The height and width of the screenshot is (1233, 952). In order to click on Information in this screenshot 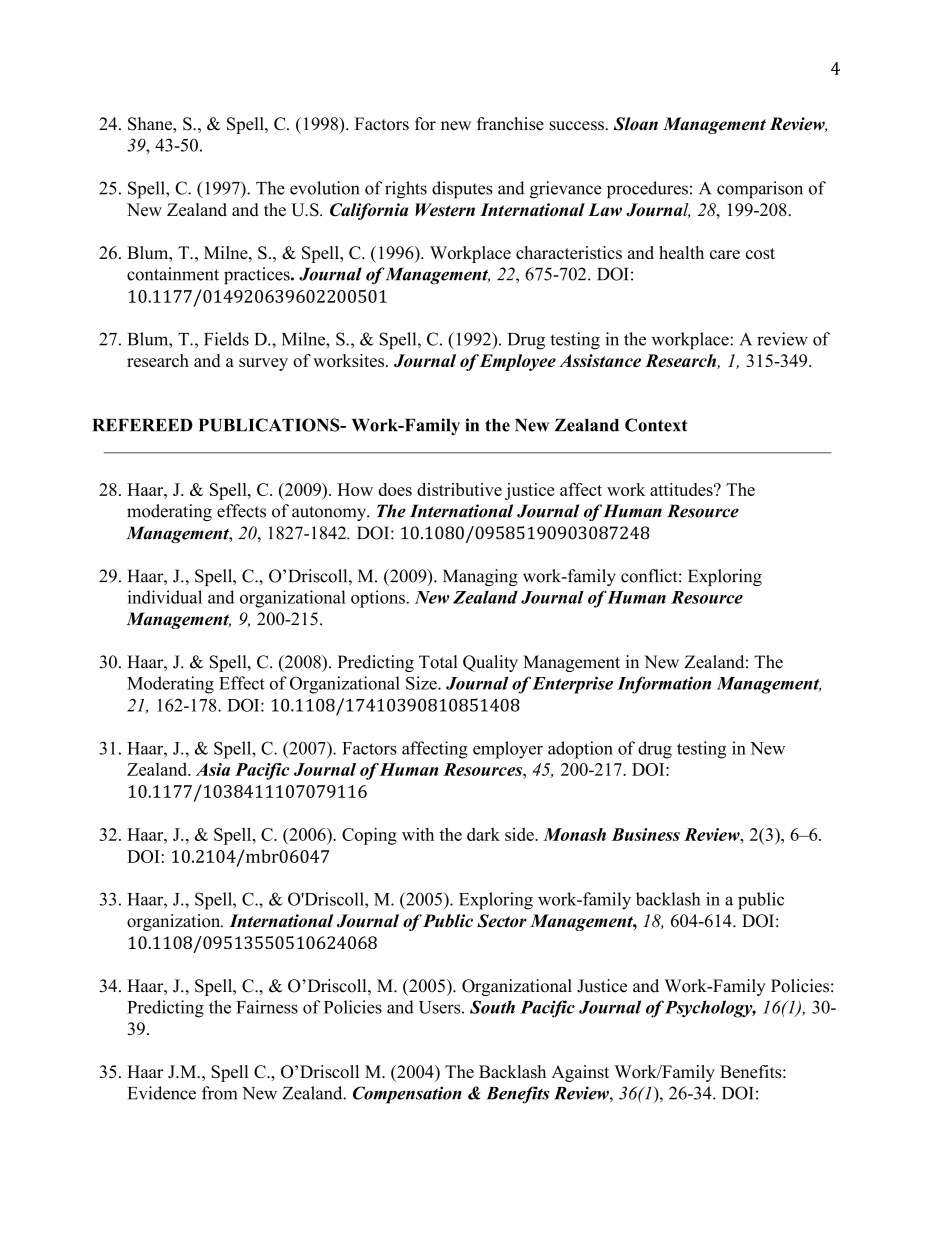, I will do `click(664, 685)`.
